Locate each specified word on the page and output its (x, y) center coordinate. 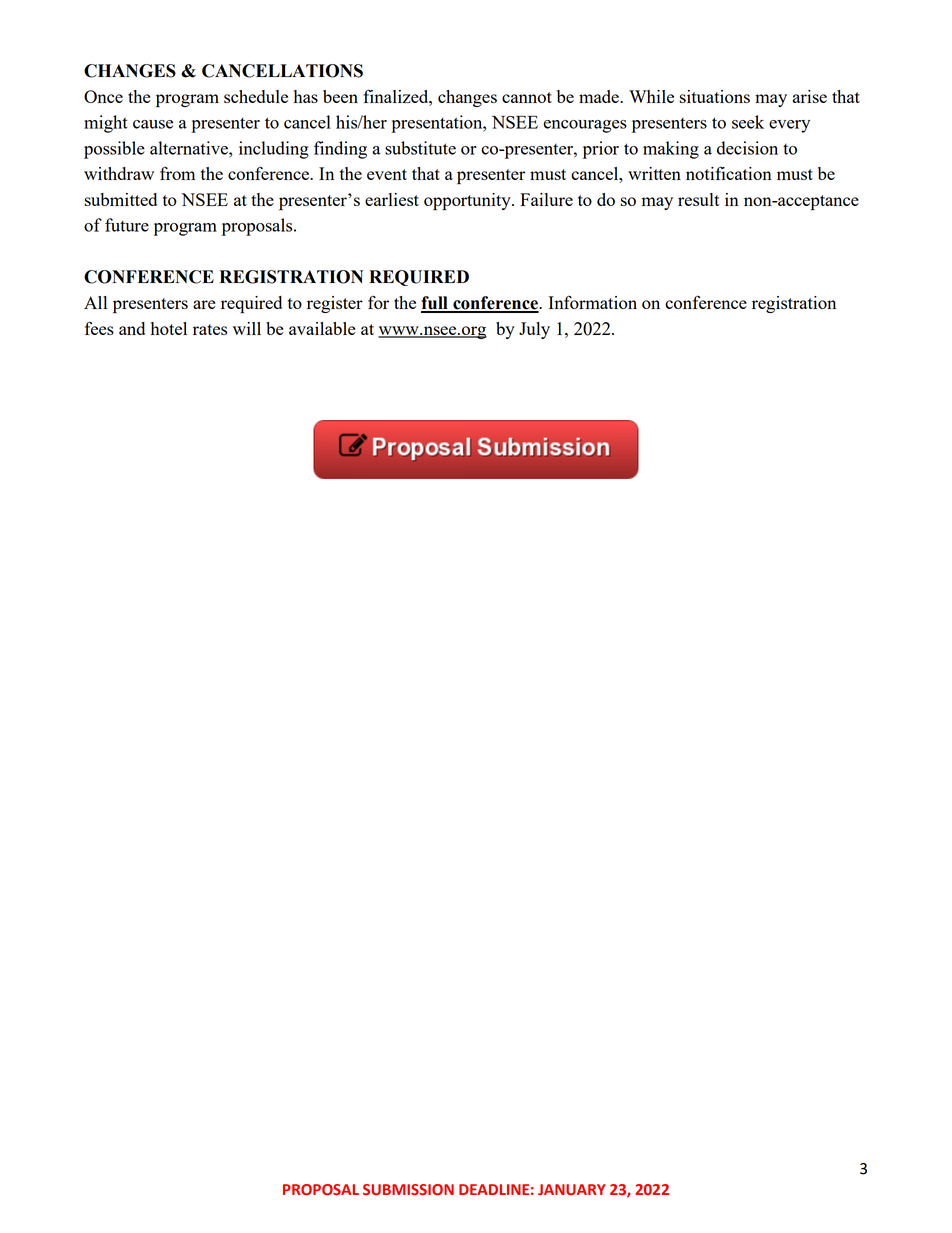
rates (210, 329)
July (534, 330)
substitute (420, 148)
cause (153, 124)
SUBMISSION (408, 1190)
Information (593, 302)
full (435, 304)
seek (748, 122)
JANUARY (572, 1189)
